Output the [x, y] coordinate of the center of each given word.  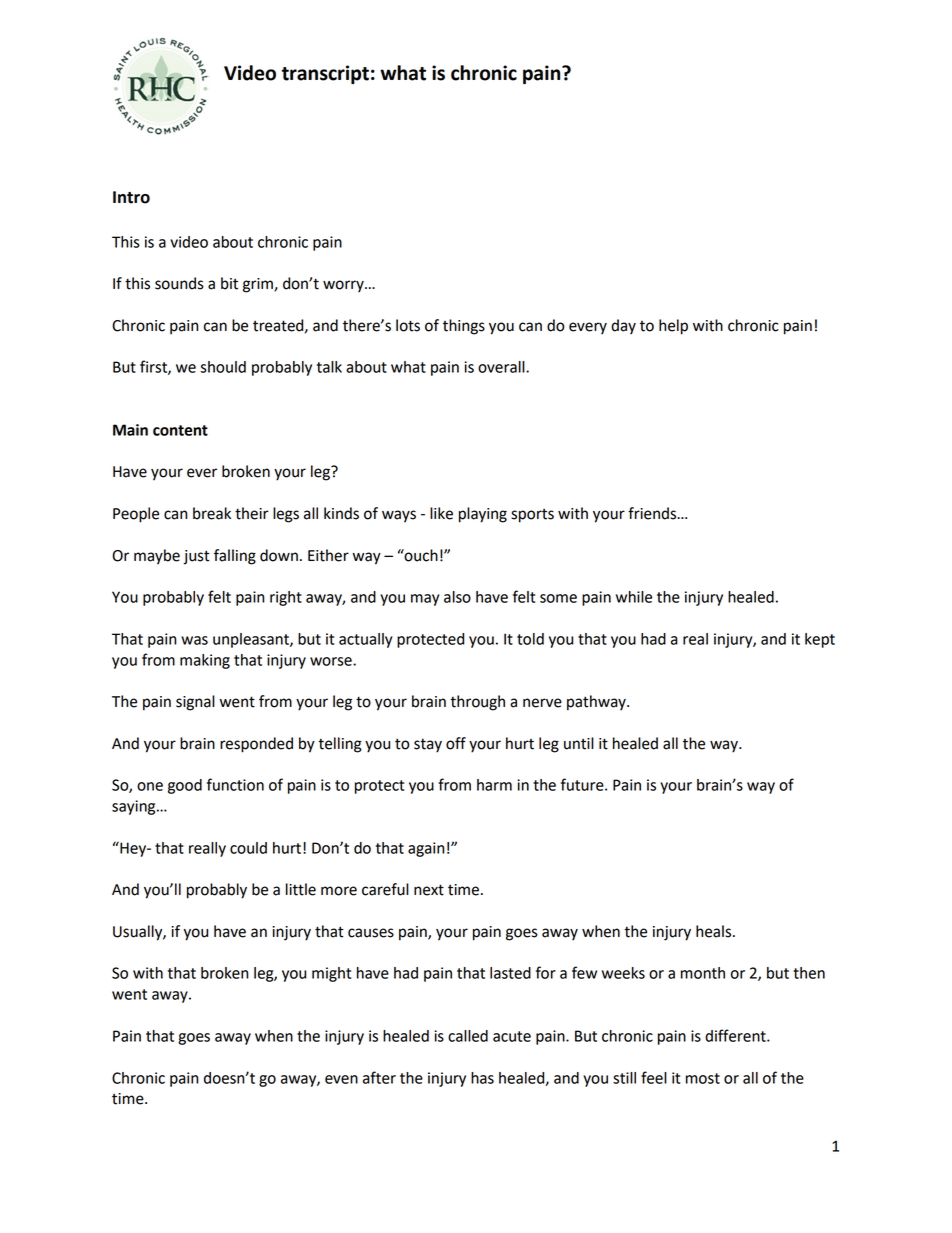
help [673, 327]
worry [344, 286]
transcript [325, 74]
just [196, 557]
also [457, 597]
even [341, 1079]
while [634, 597]
